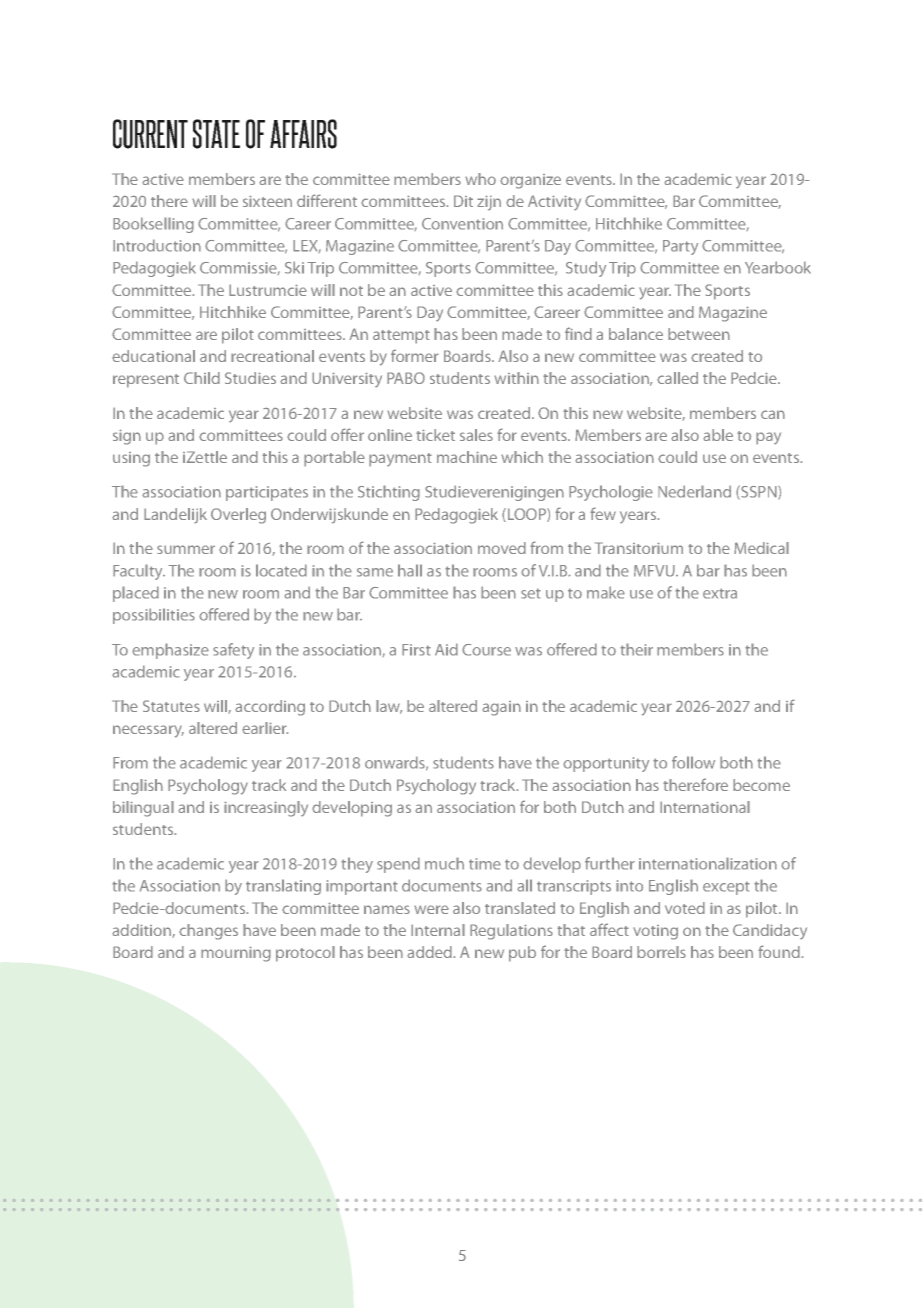  I want to click on summer, so click(186, 549).
